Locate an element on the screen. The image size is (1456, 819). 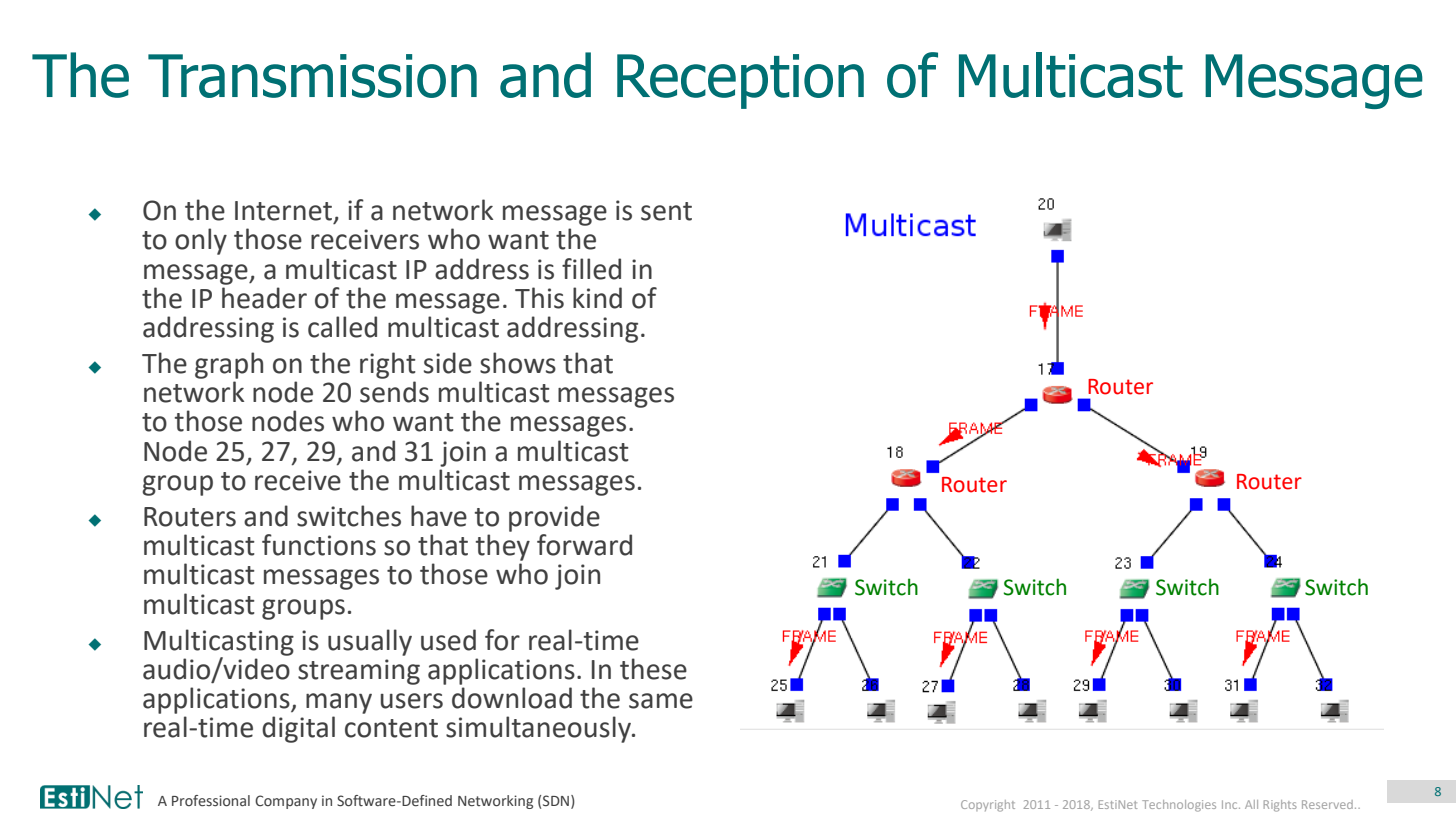
filled is located at coordinates (591, 269).
